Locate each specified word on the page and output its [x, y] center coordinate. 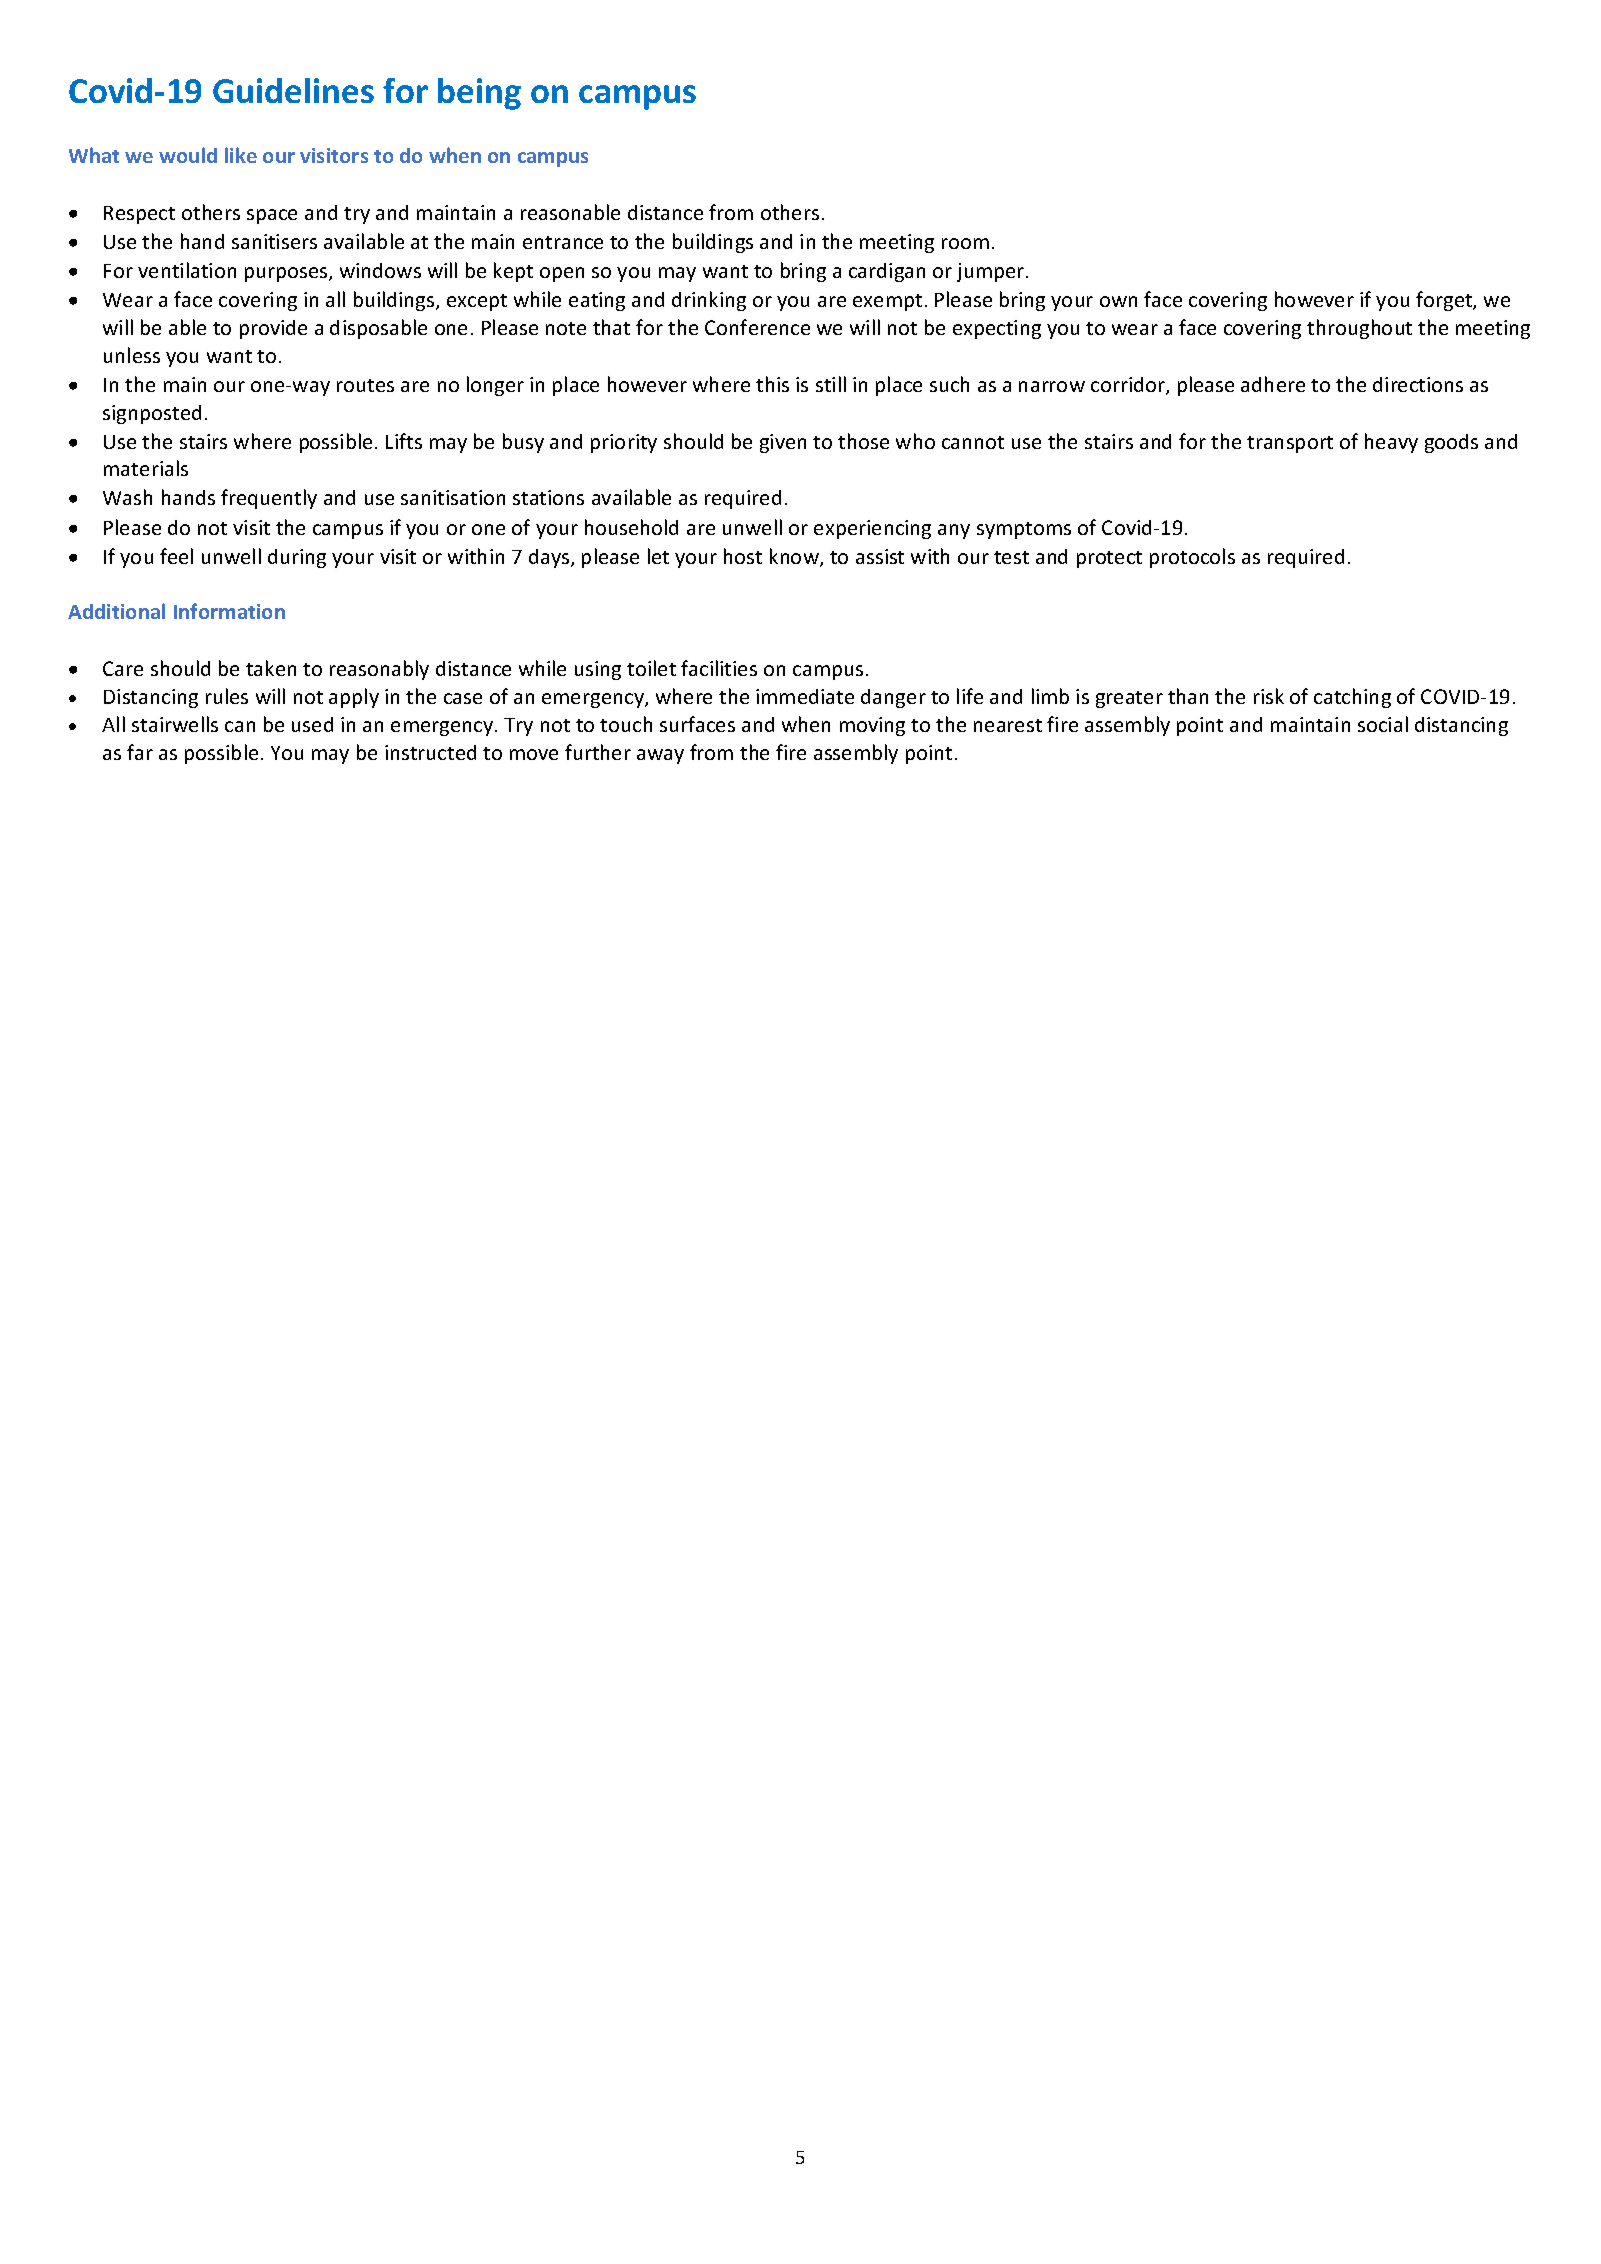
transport [1290, 444]
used [312, 724]
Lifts [404, 441]
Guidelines [293, 90]
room [965, 243]
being [479, 94]
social [1383, 724]
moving [872, 726]
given [783, 443]
